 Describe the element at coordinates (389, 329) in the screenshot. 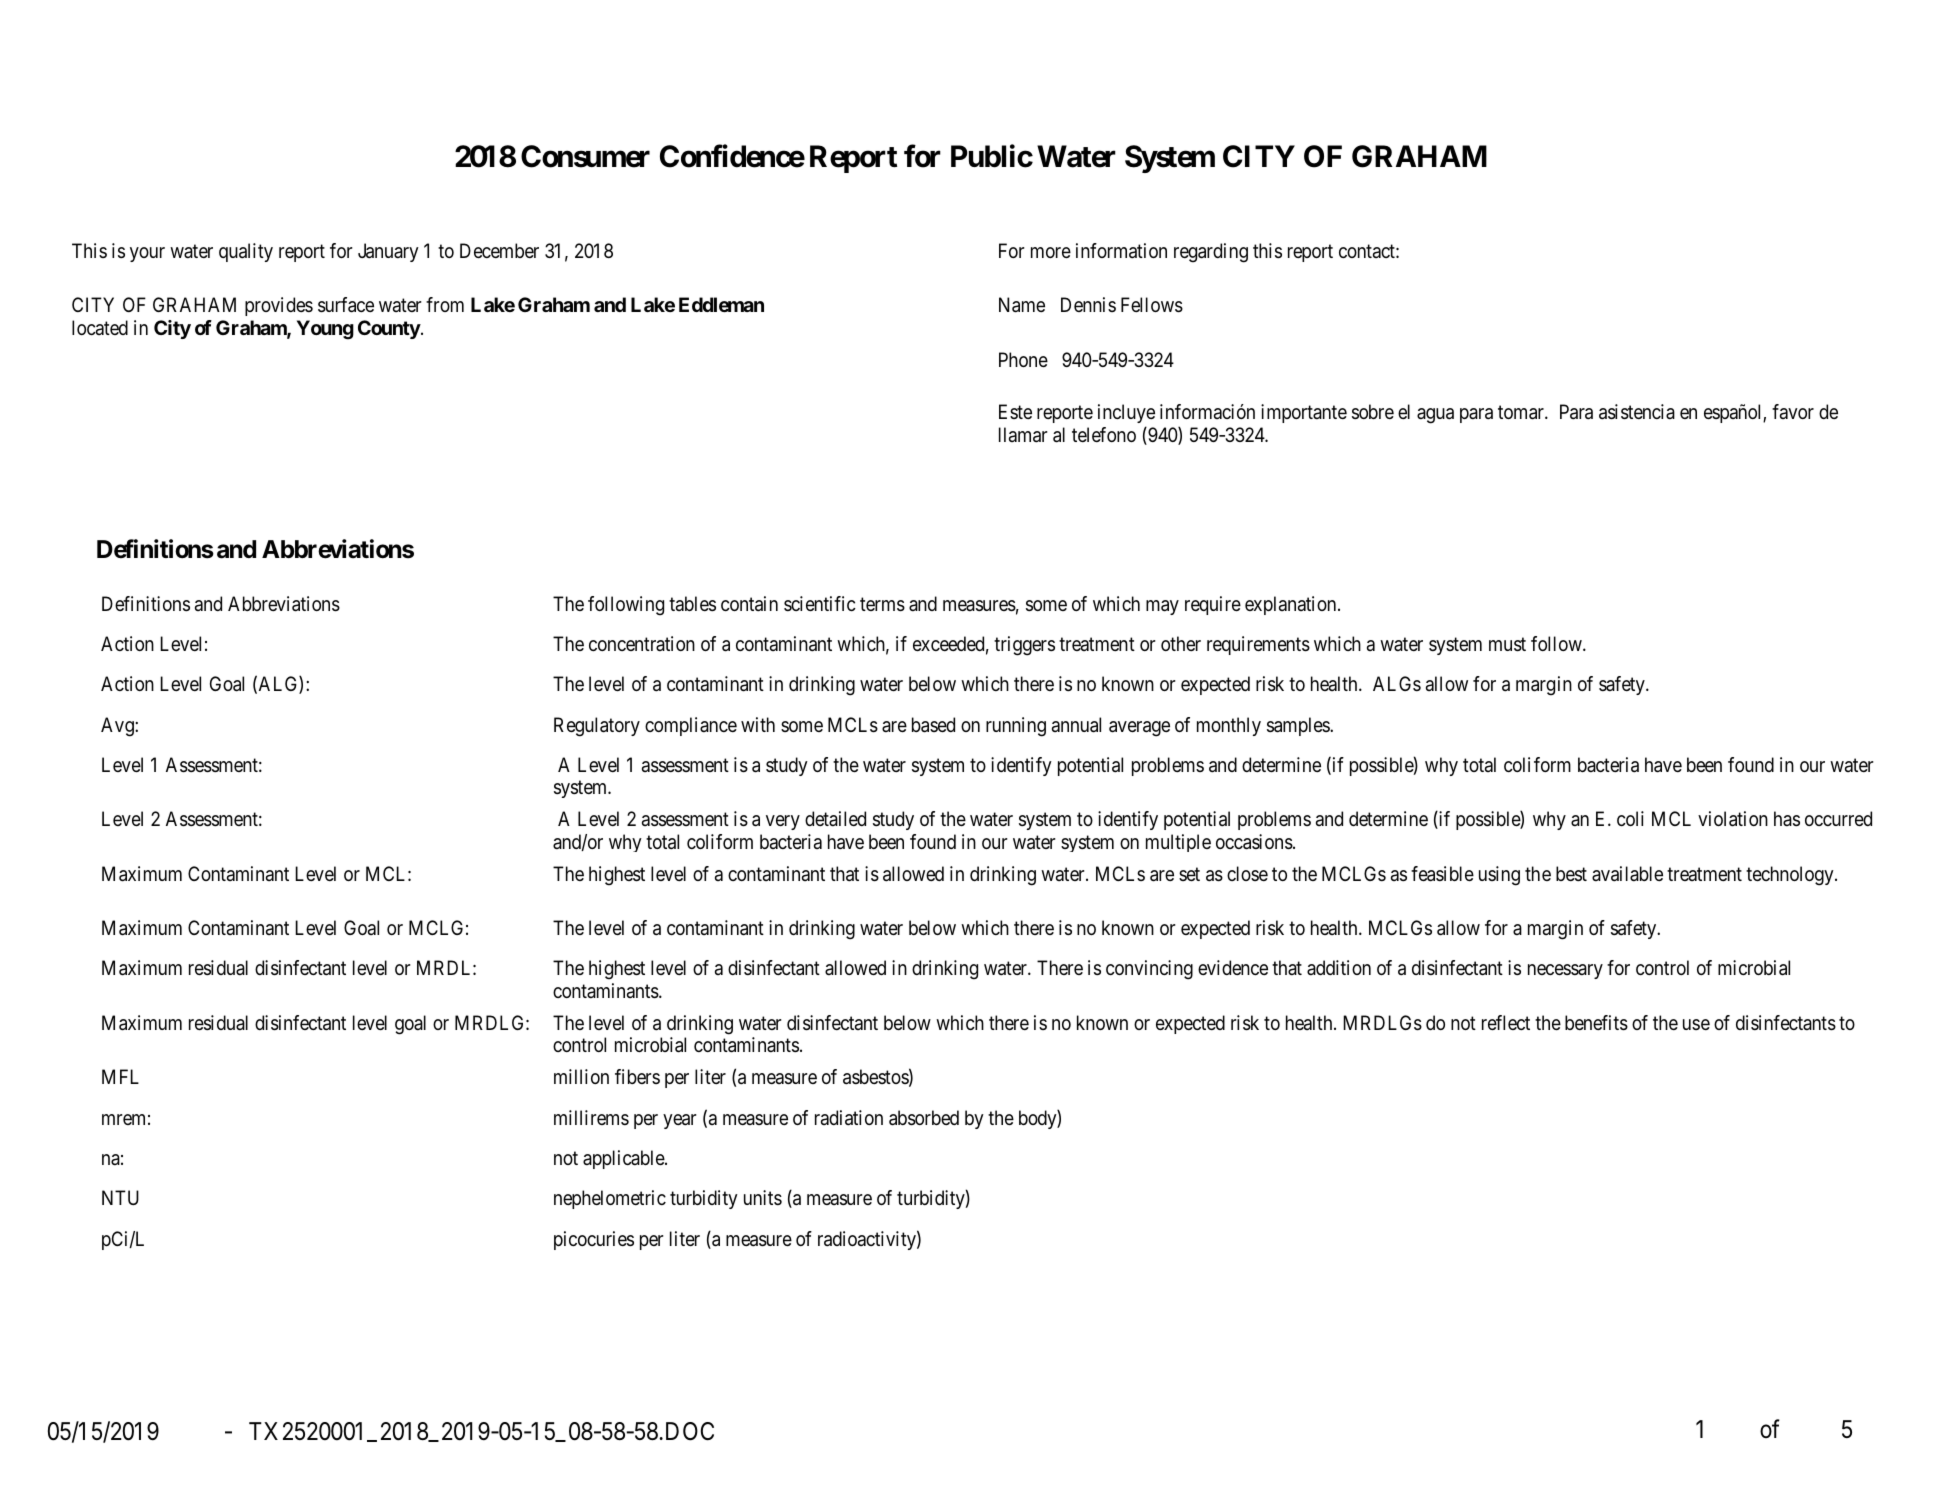

I see `County` at that location.
